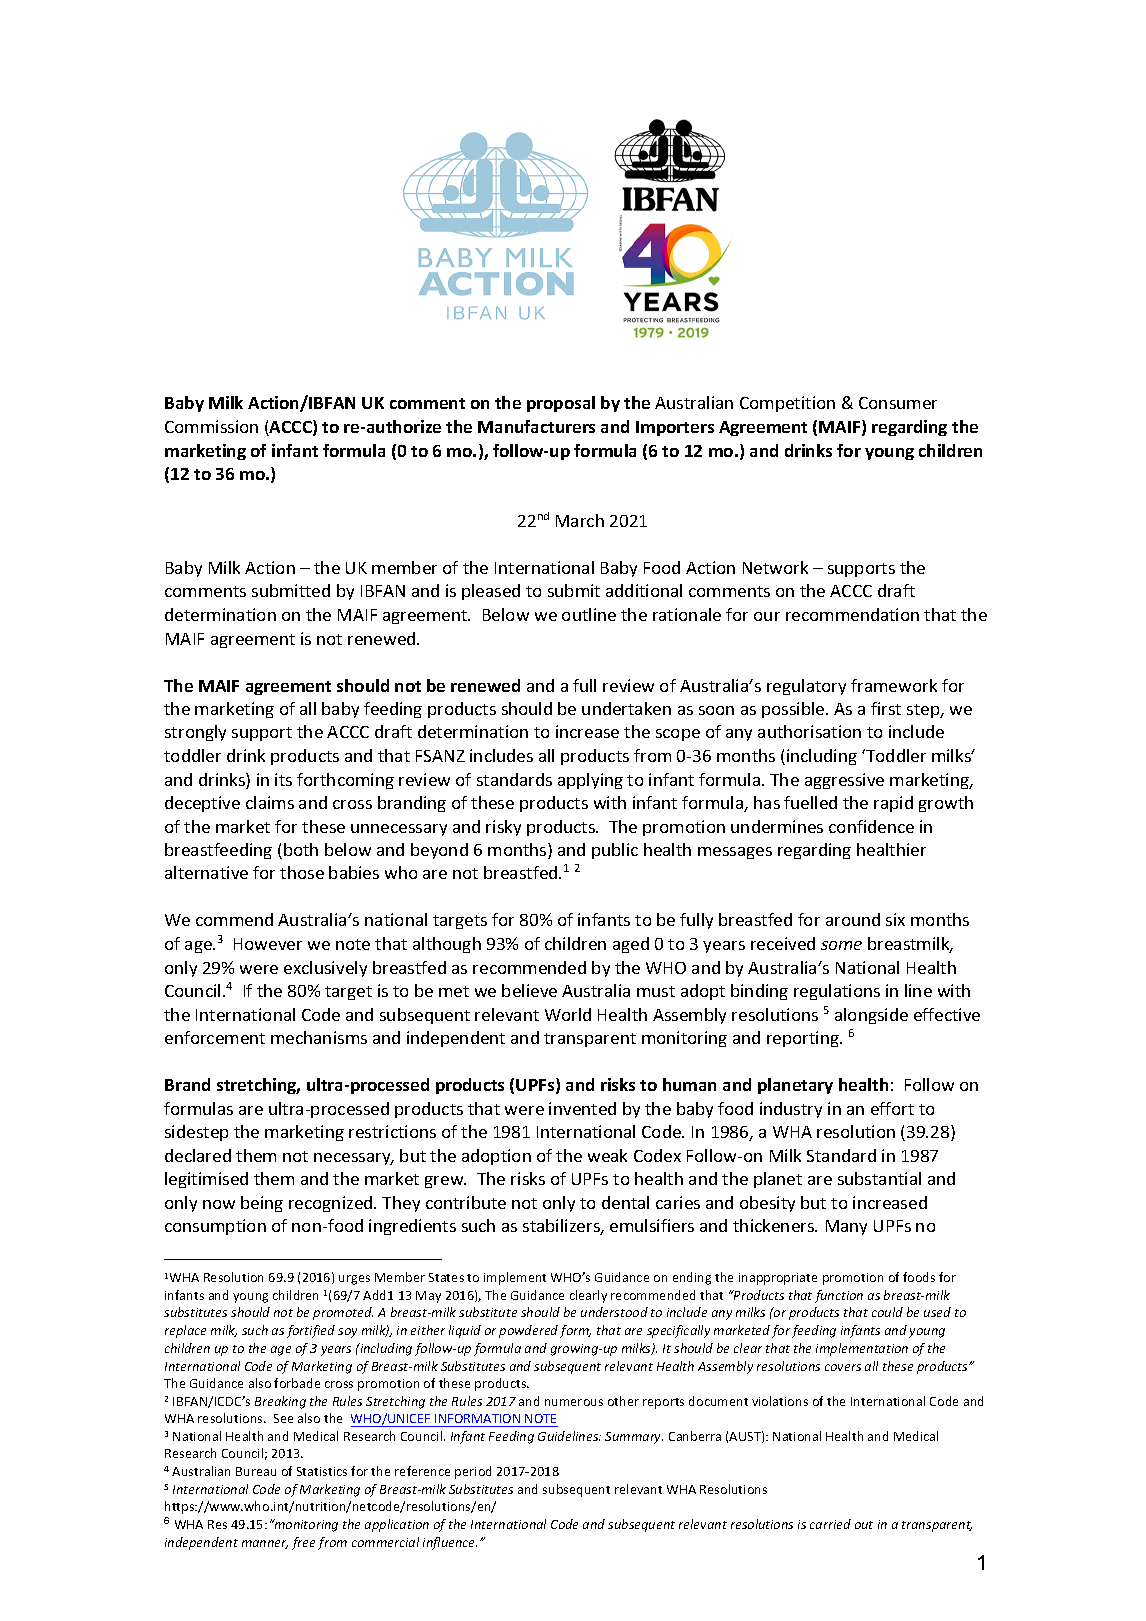 The image size is (1146, 1621). What do you see at coordinates (262, 1204) in the page?
I see `being` at bounding box center [262, 1204].
